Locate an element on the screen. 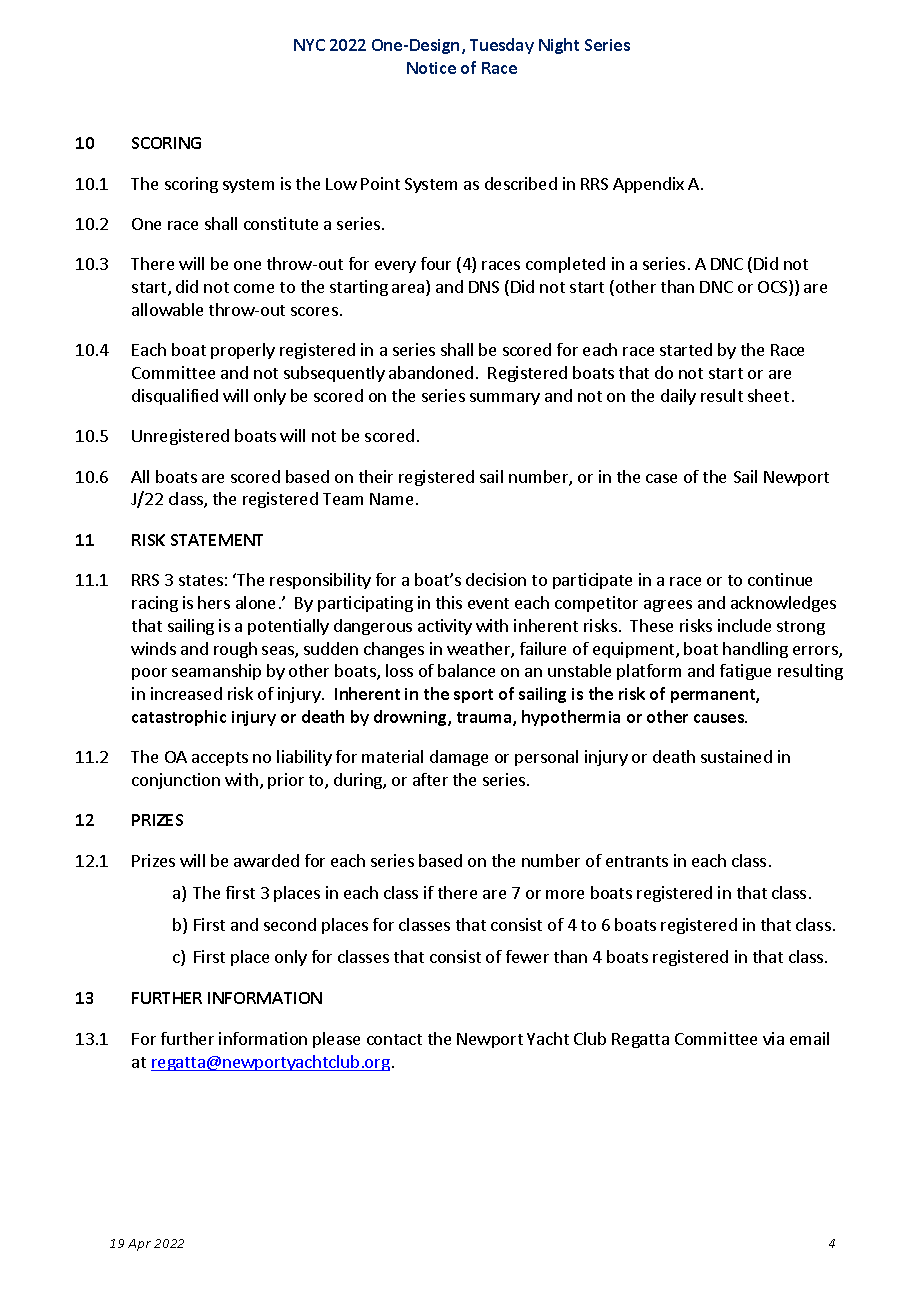 The width and height of the screenshot is (924, 1308). entrants is located at coordinates (637, 861).
